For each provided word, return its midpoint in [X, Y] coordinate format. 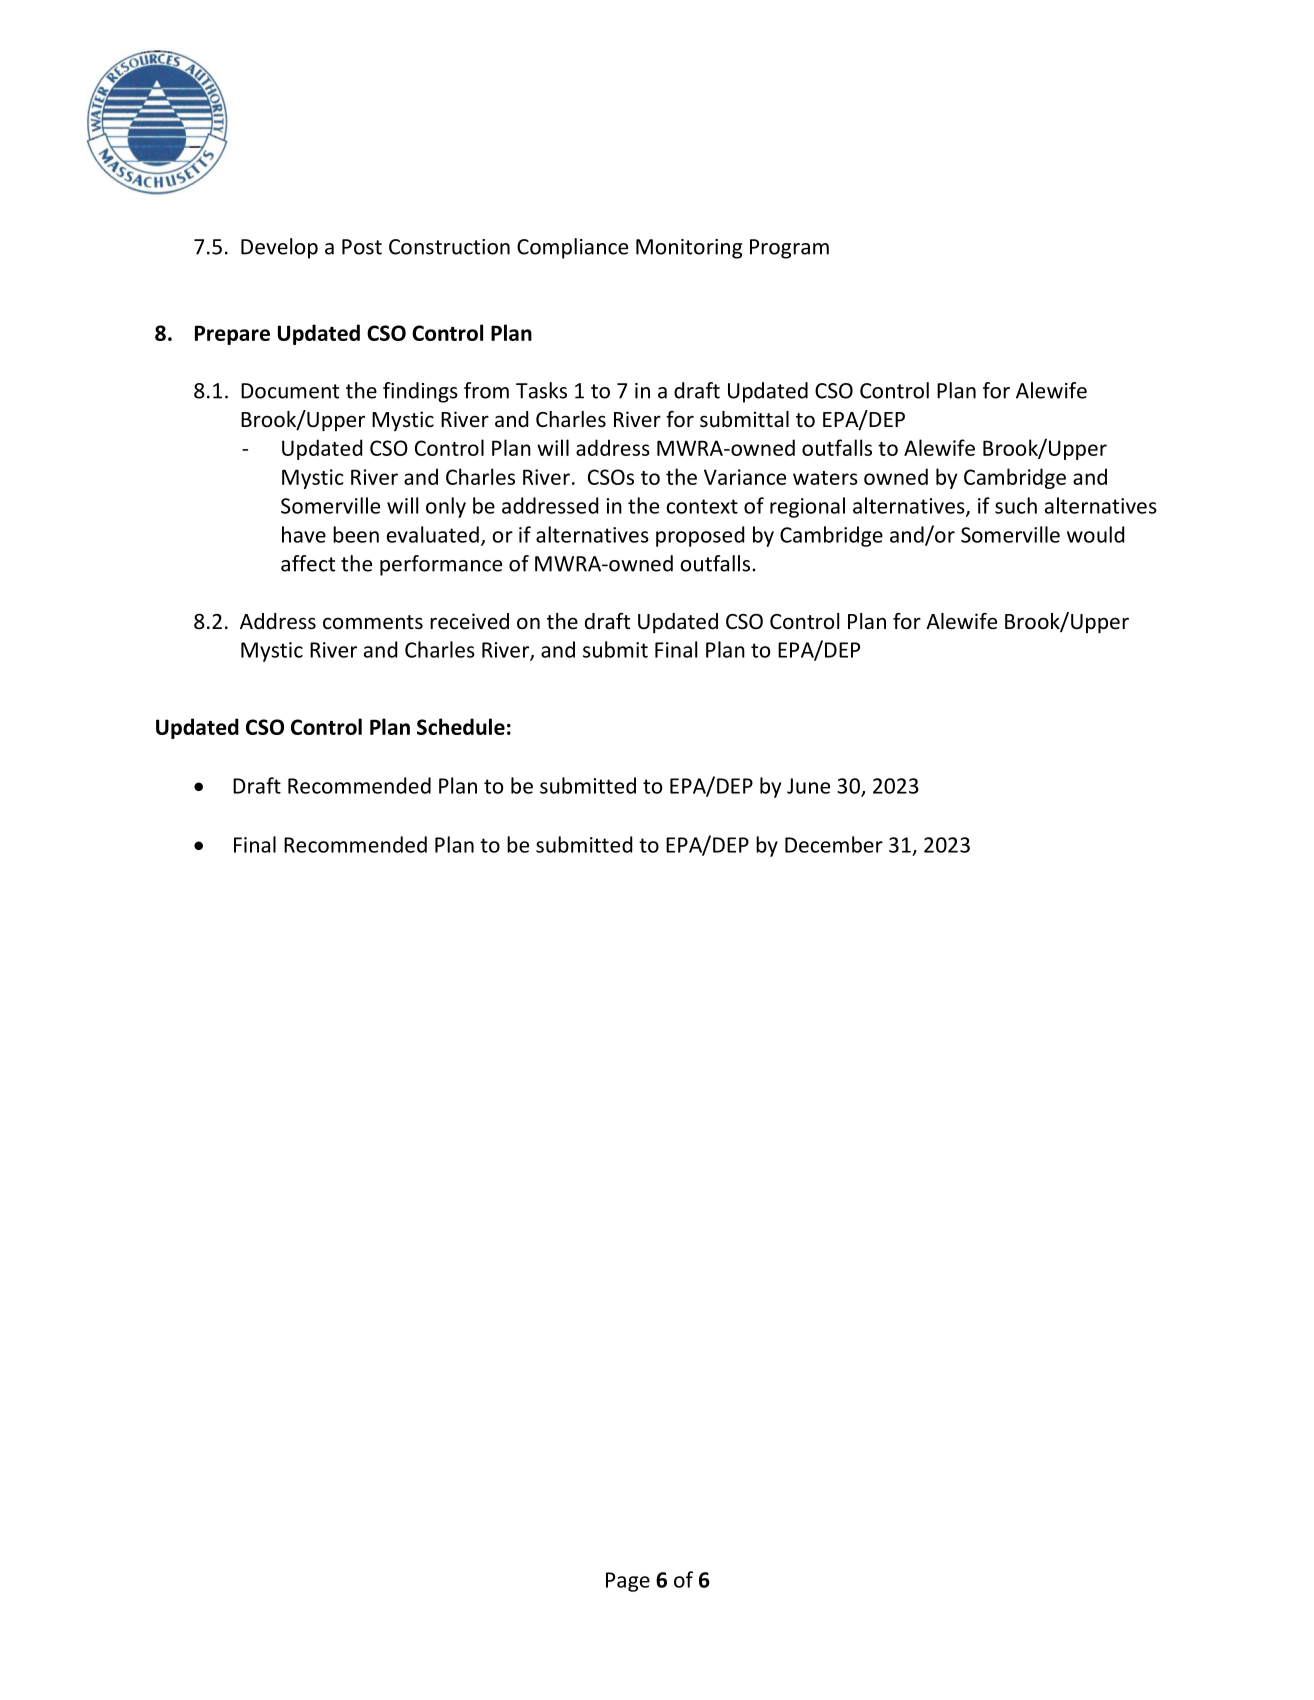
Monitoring [689, 249]
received [469, 621]
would [1095, 534]
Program [789, 249]
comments [373, 622]
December [834, 844]
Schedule [461, 726]
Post [362, 247]
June [808, 786]
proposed [700, 536]
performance [441, 565]
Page [628, 1582]
